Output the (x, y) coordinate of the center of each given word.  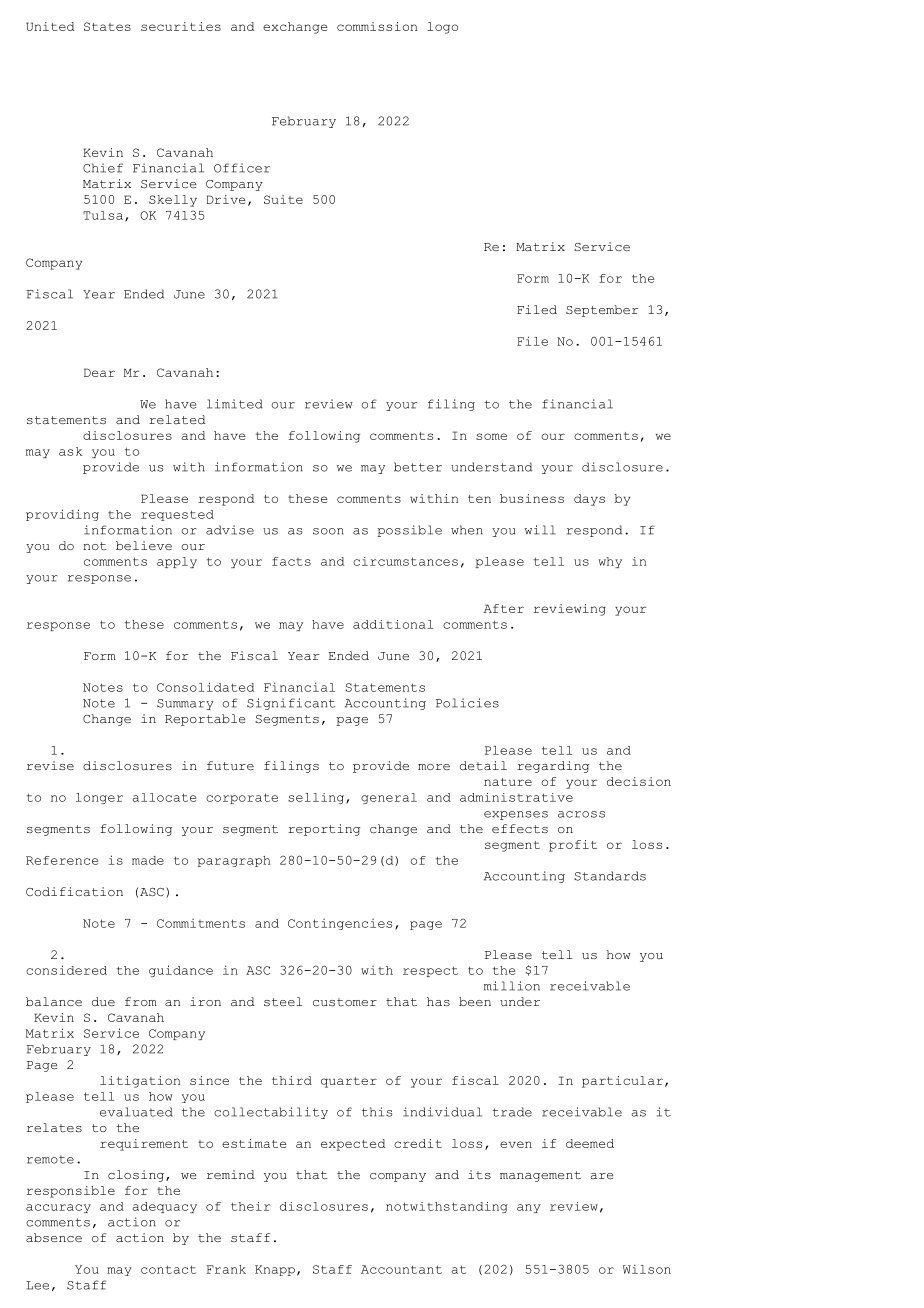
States (107, 26)
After (504, 608)
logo (442, 28)
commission (377, 26)
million (512, 986)
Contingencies (340, 924)
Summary (185, 704)
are (602, 1176)
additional (393, 624)
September (602, 311)
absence (54, 1238)
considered (66, 970)
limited (234, 404)
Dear (99, 372)
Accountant (401, 1269)
